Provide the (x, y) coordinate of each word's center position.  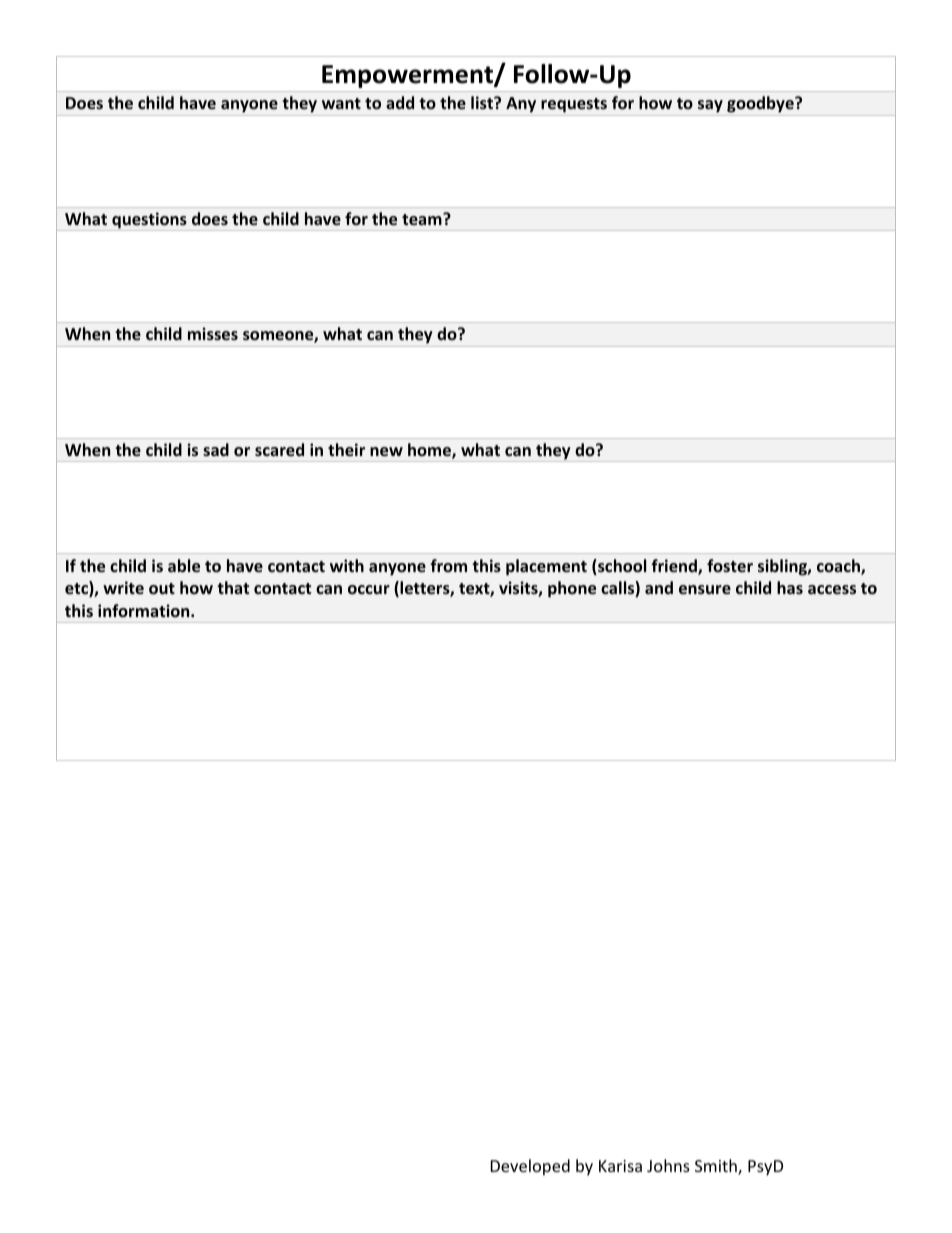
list (483, 102)
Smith (717, 1167)
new (386, 452)
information (145, 610)
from (448, 565)
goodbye (760, 106)
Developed (530, 1167)
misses (213, 333)
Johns (668, 1165)
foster (730, 565)
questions (149, 221)
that (233, 587)
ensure (705, 589)
